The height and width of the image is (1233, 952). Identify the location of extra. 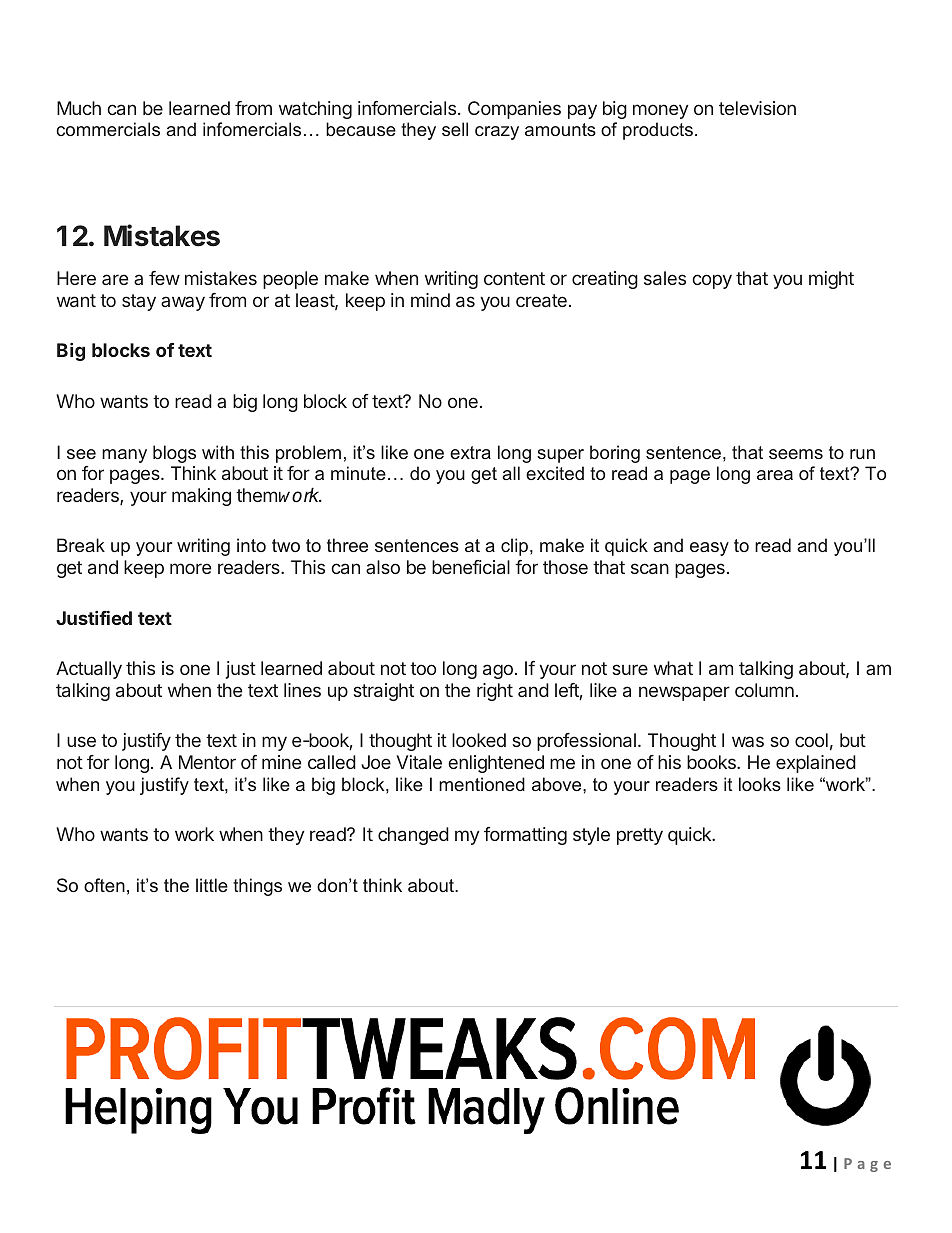
(470, 452).
